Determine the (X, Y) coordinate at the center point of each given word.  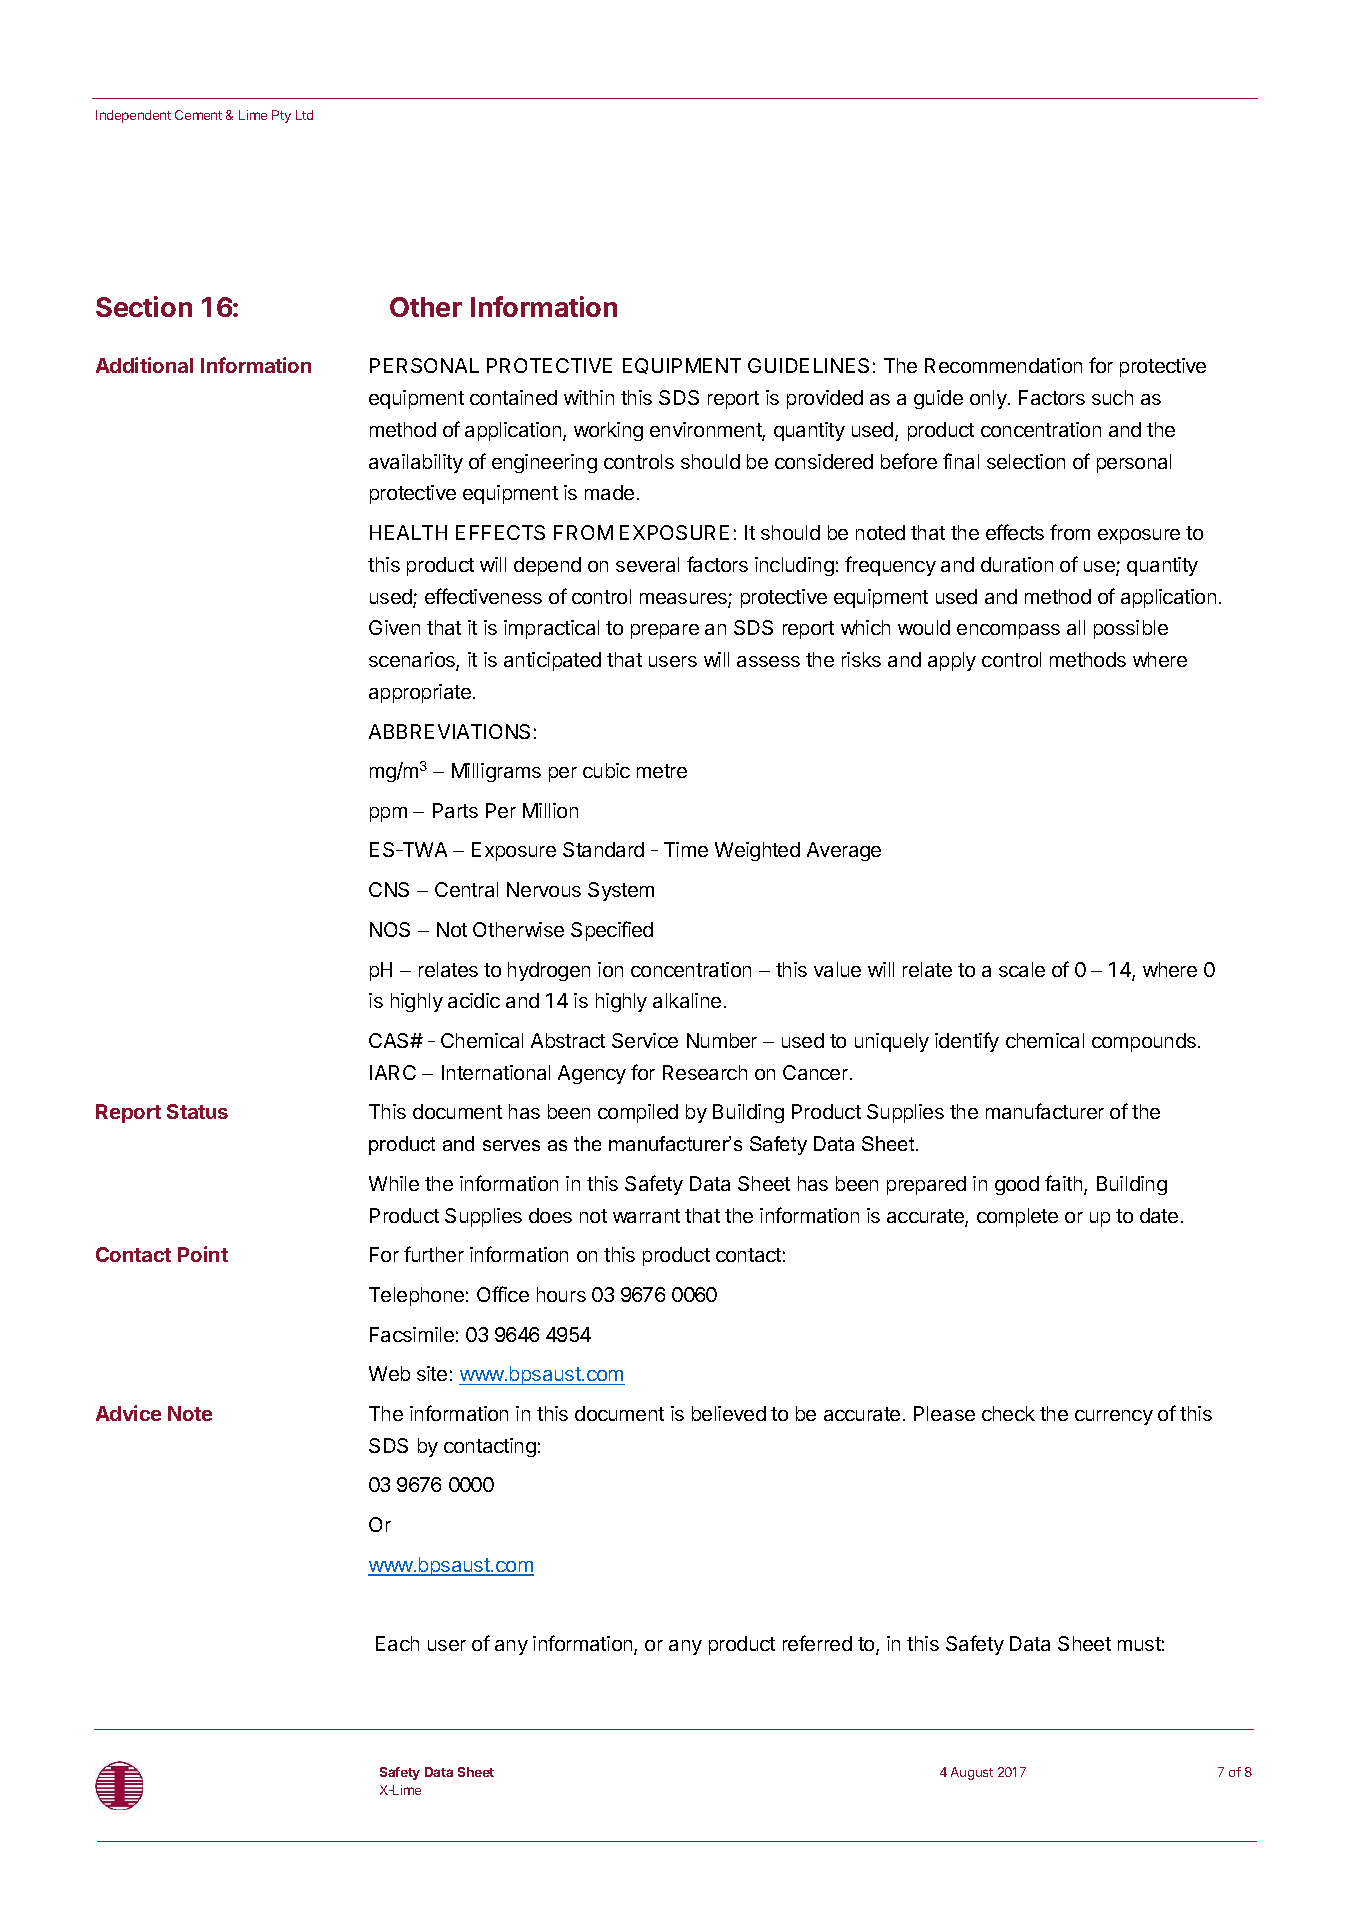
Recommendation (1003, 365)
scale (1022, 969)
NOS (390, 929)
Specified (612, 931)
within (589, 397)
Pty (281, 116)
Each (397, 1643)
